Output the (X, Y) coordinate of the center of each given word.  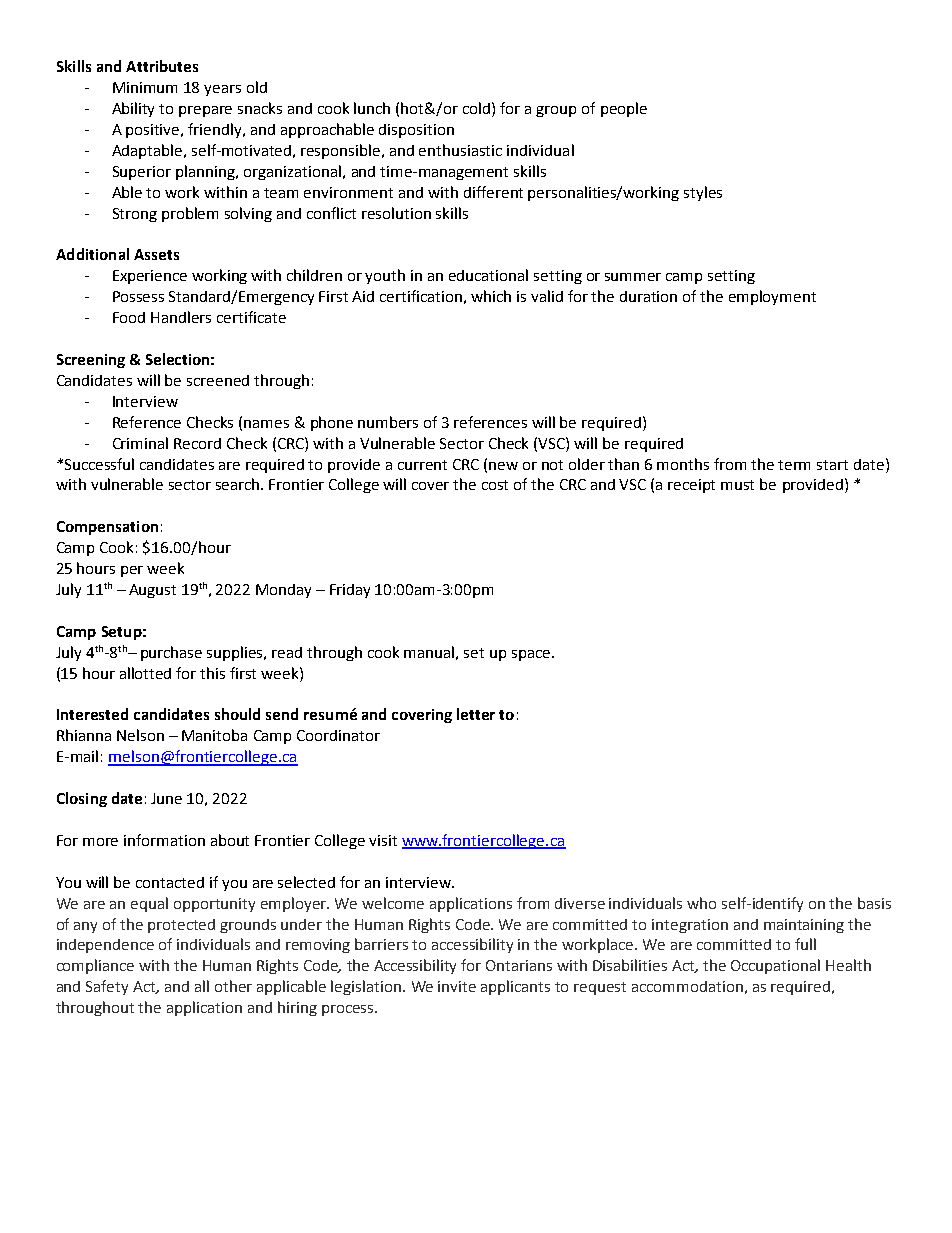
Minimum (145, 87)
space (531, 655)
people (624, 109)
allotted (145, 673)
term (794, 465)
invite (457, 986)
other (233, 986)
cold (476, 108)
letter (476, 714)
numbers (388, 422)
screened (218, 380)
